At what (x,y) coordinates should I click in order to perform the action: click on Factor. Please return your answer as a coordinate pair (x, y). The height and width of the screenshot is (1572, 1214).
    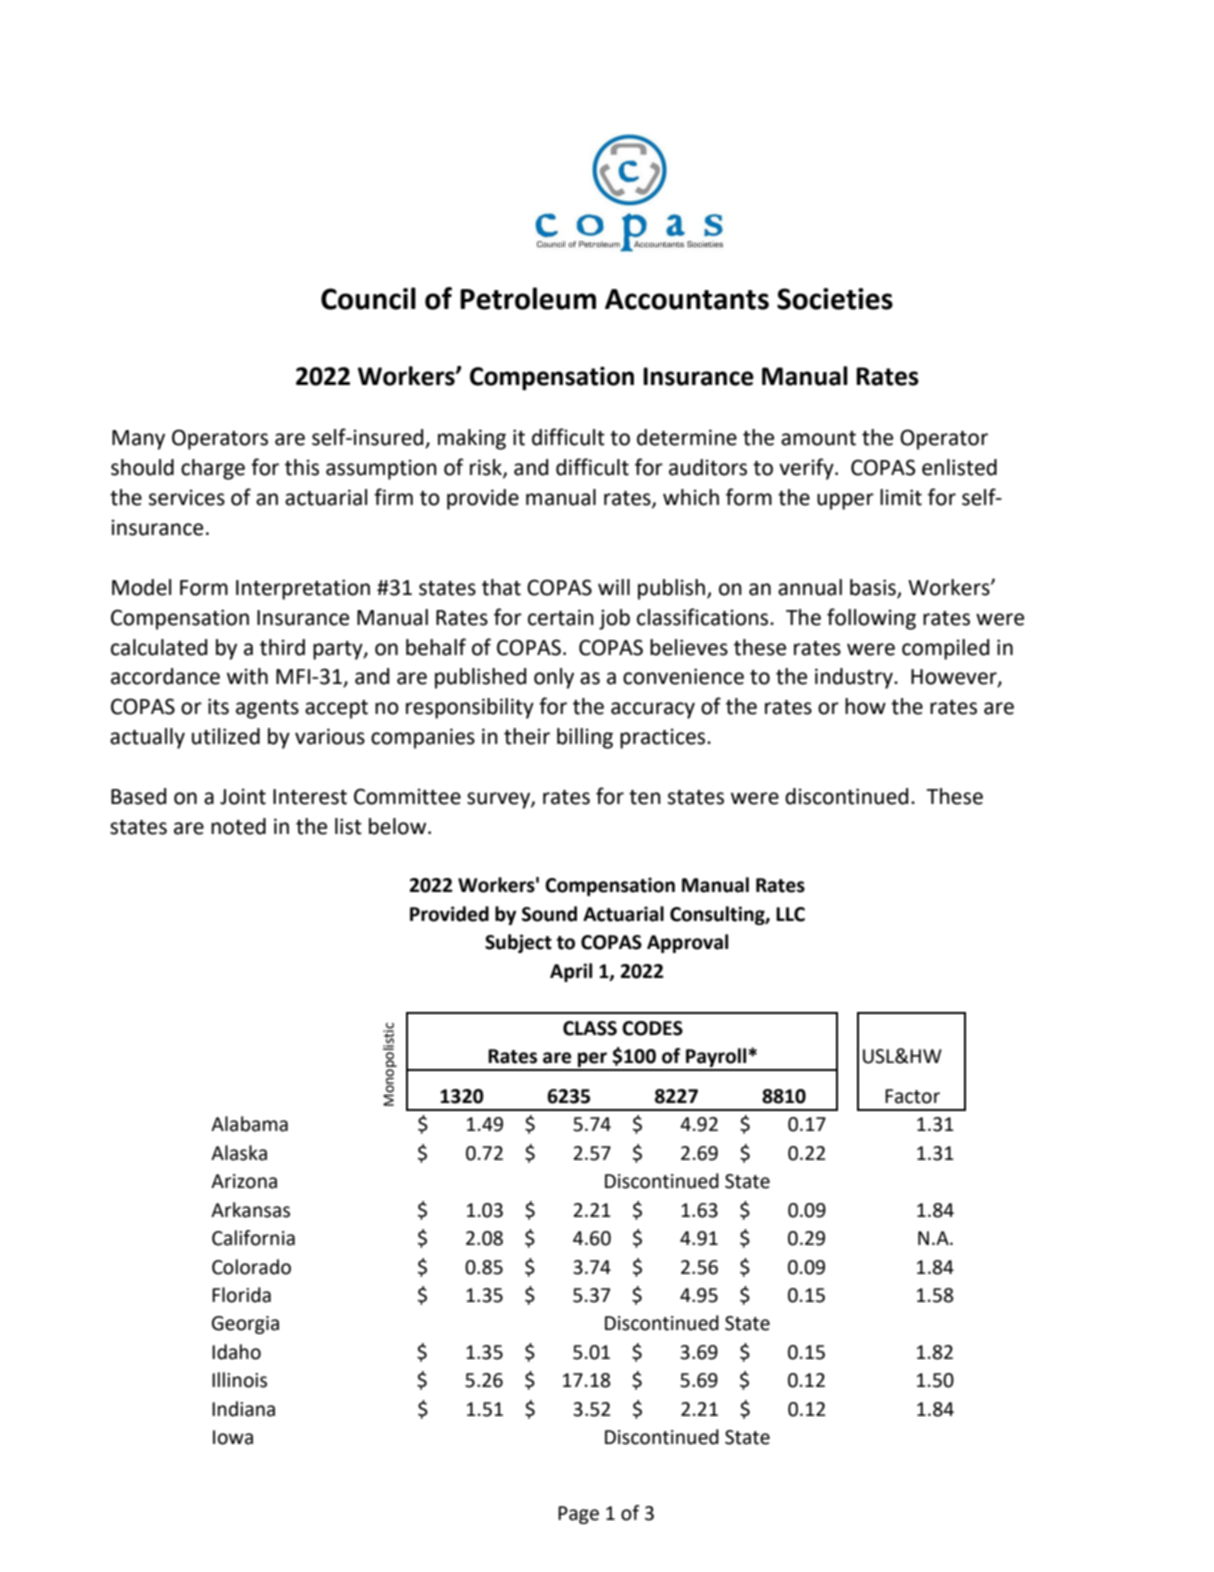
    Looking at the image, I should click on (912, 1096).
